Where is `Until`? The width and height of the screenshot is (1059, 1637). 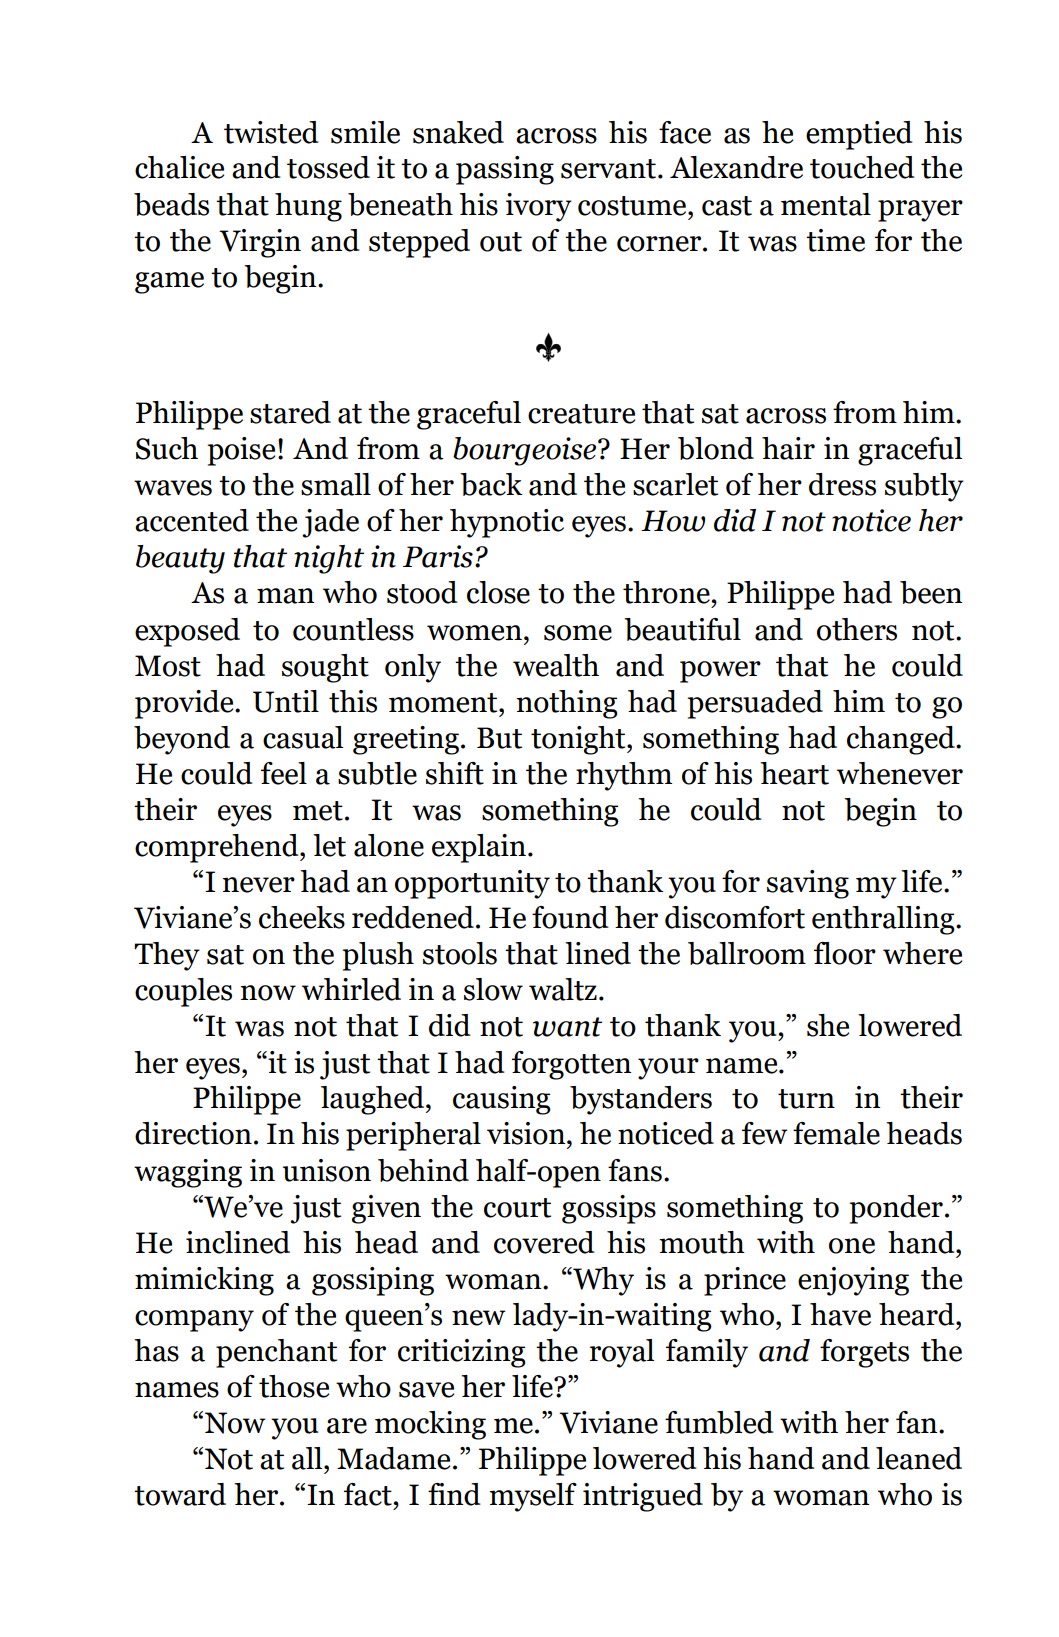 Until is located at coordinates (286, 701).
